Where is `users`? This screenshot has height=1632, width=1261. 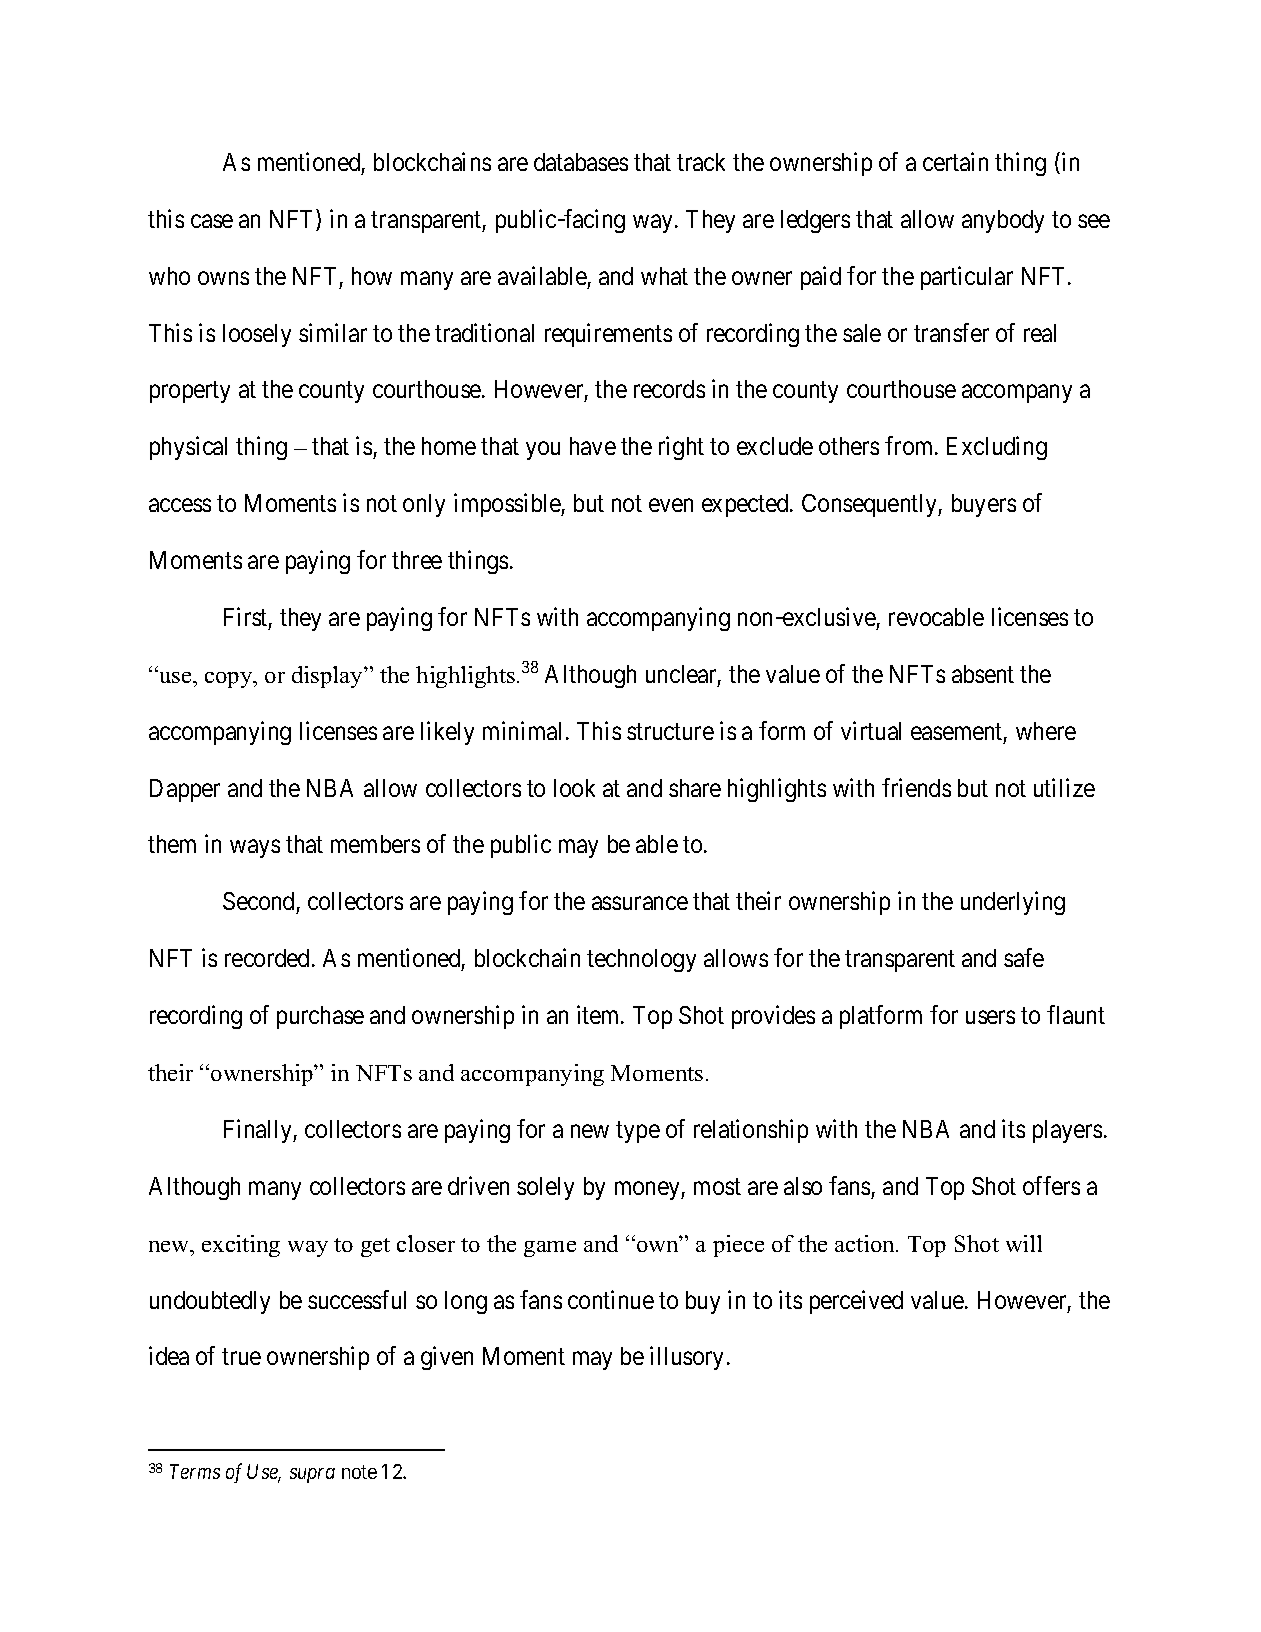
users is located at coordinates (990, 1017).
